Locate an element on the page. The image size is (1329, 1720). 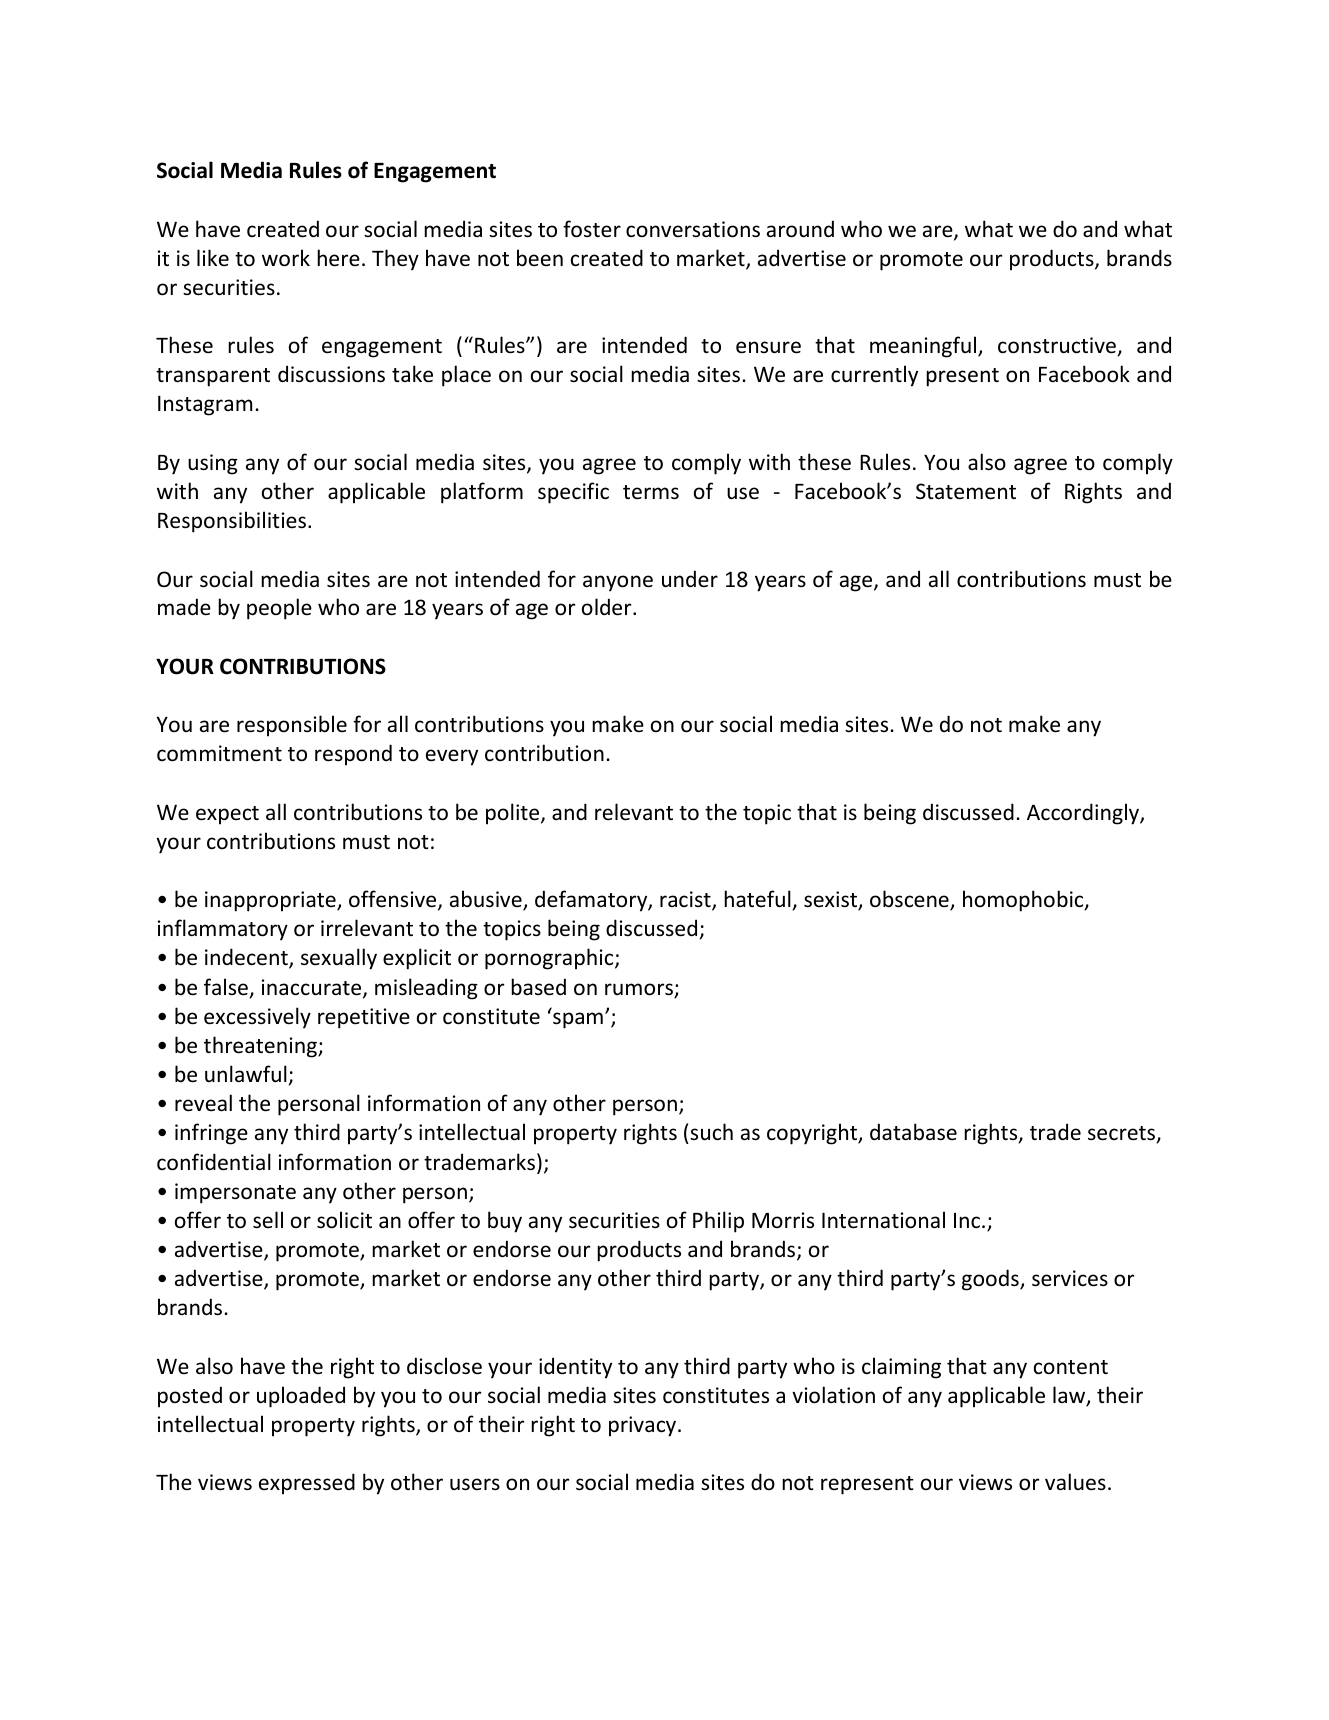
privacy is located at coordinates (644, 1426).
